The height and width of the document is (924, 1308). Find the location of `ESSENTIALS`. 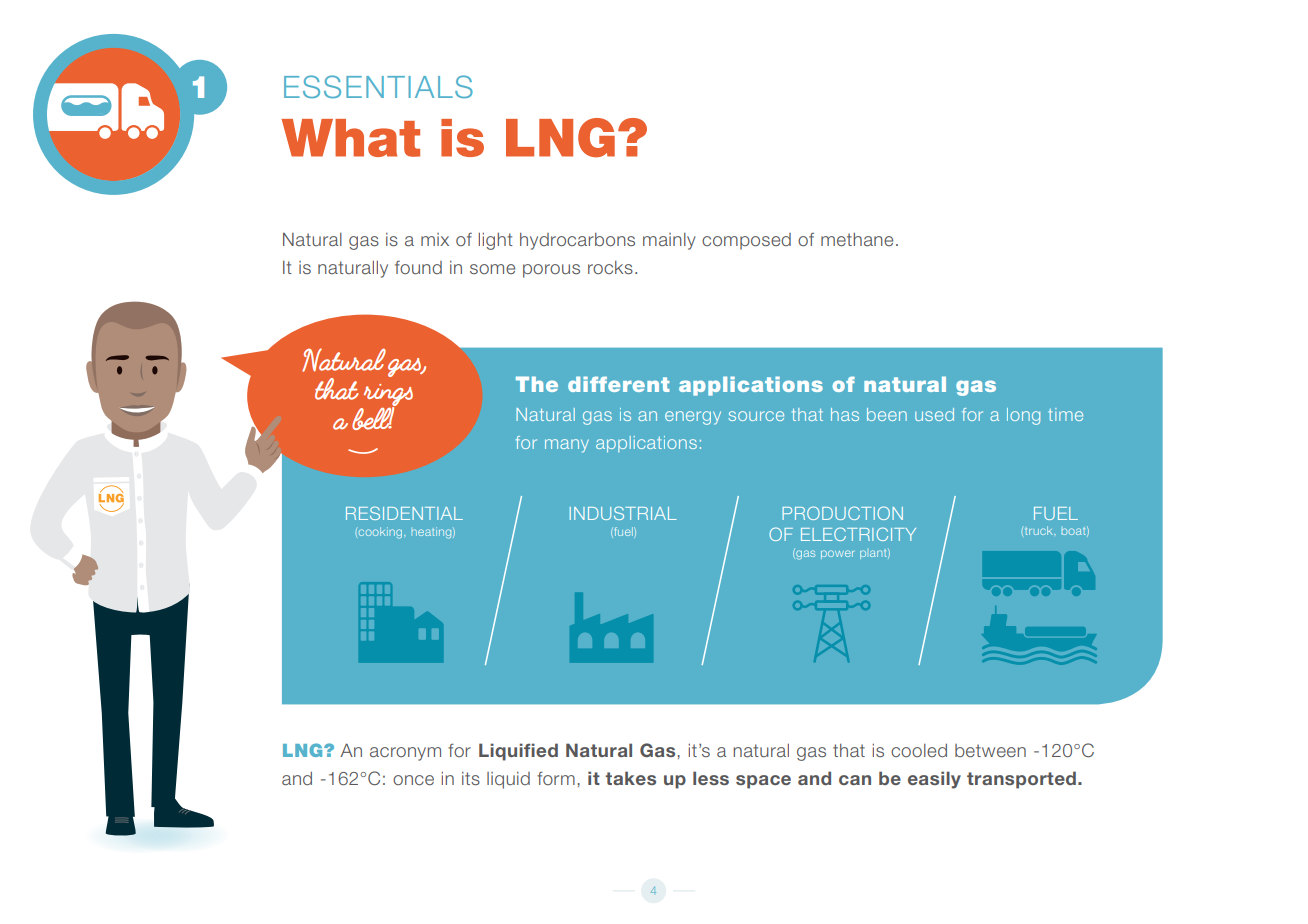

ESSENTIALS is located at coordinates (378, 86).
